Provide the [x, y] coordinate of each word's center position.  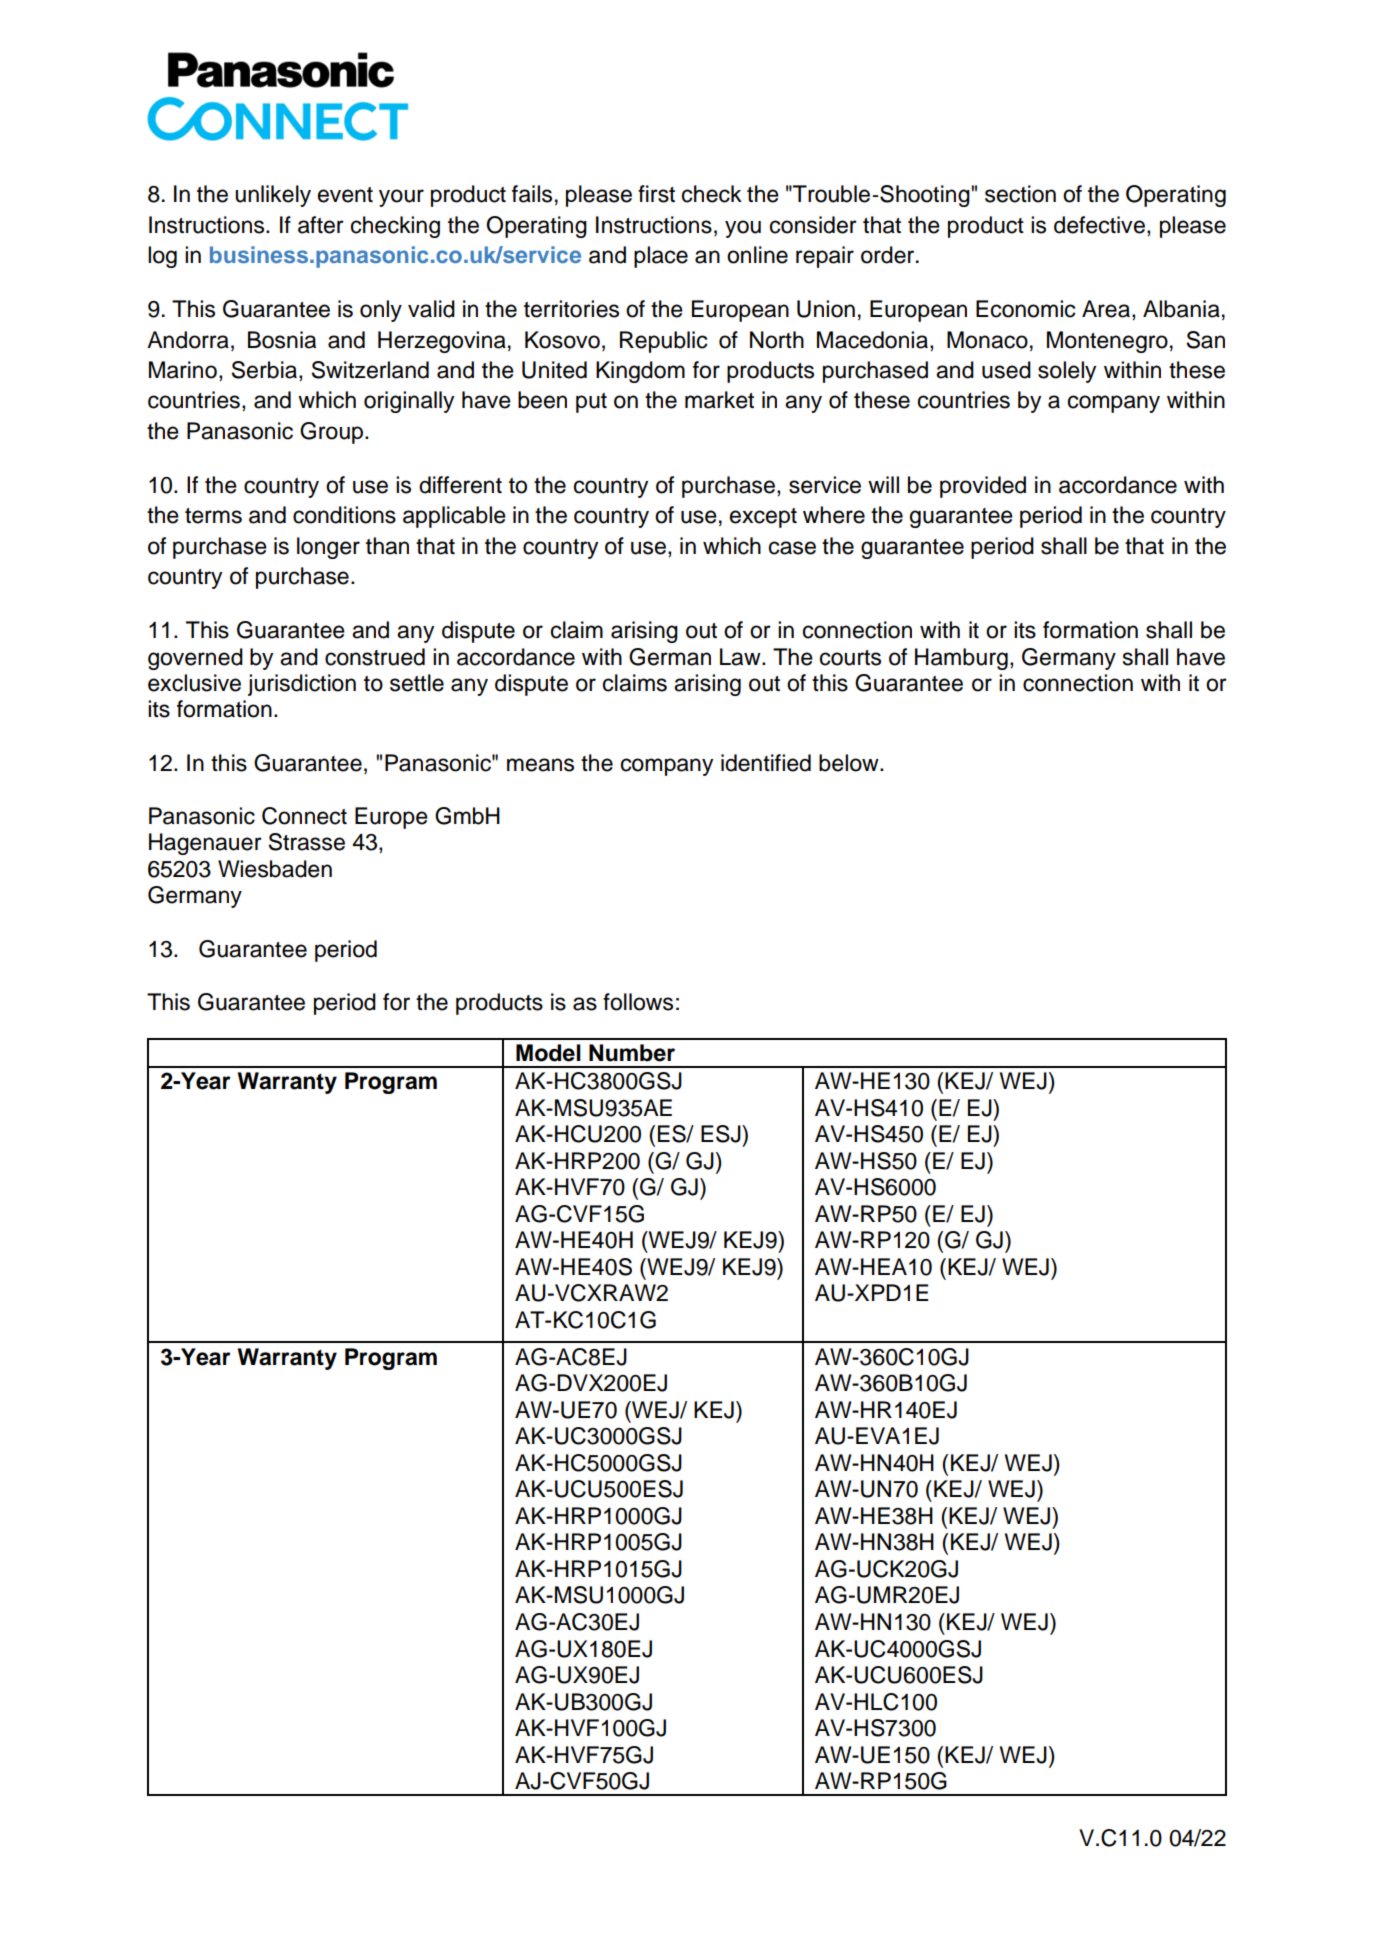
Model [548, 1053]
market [719, 400]
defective [1099, 225]
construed [375, 657]
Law [741, 657]
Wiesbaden [275, 869]
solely [1067, 372]
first [656, 194]
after [321, 225]
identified [766, 763]
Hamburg [961, 659]
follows [638, 1002]
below [850, 763]
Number [632, 1053]
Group [331, 433]
